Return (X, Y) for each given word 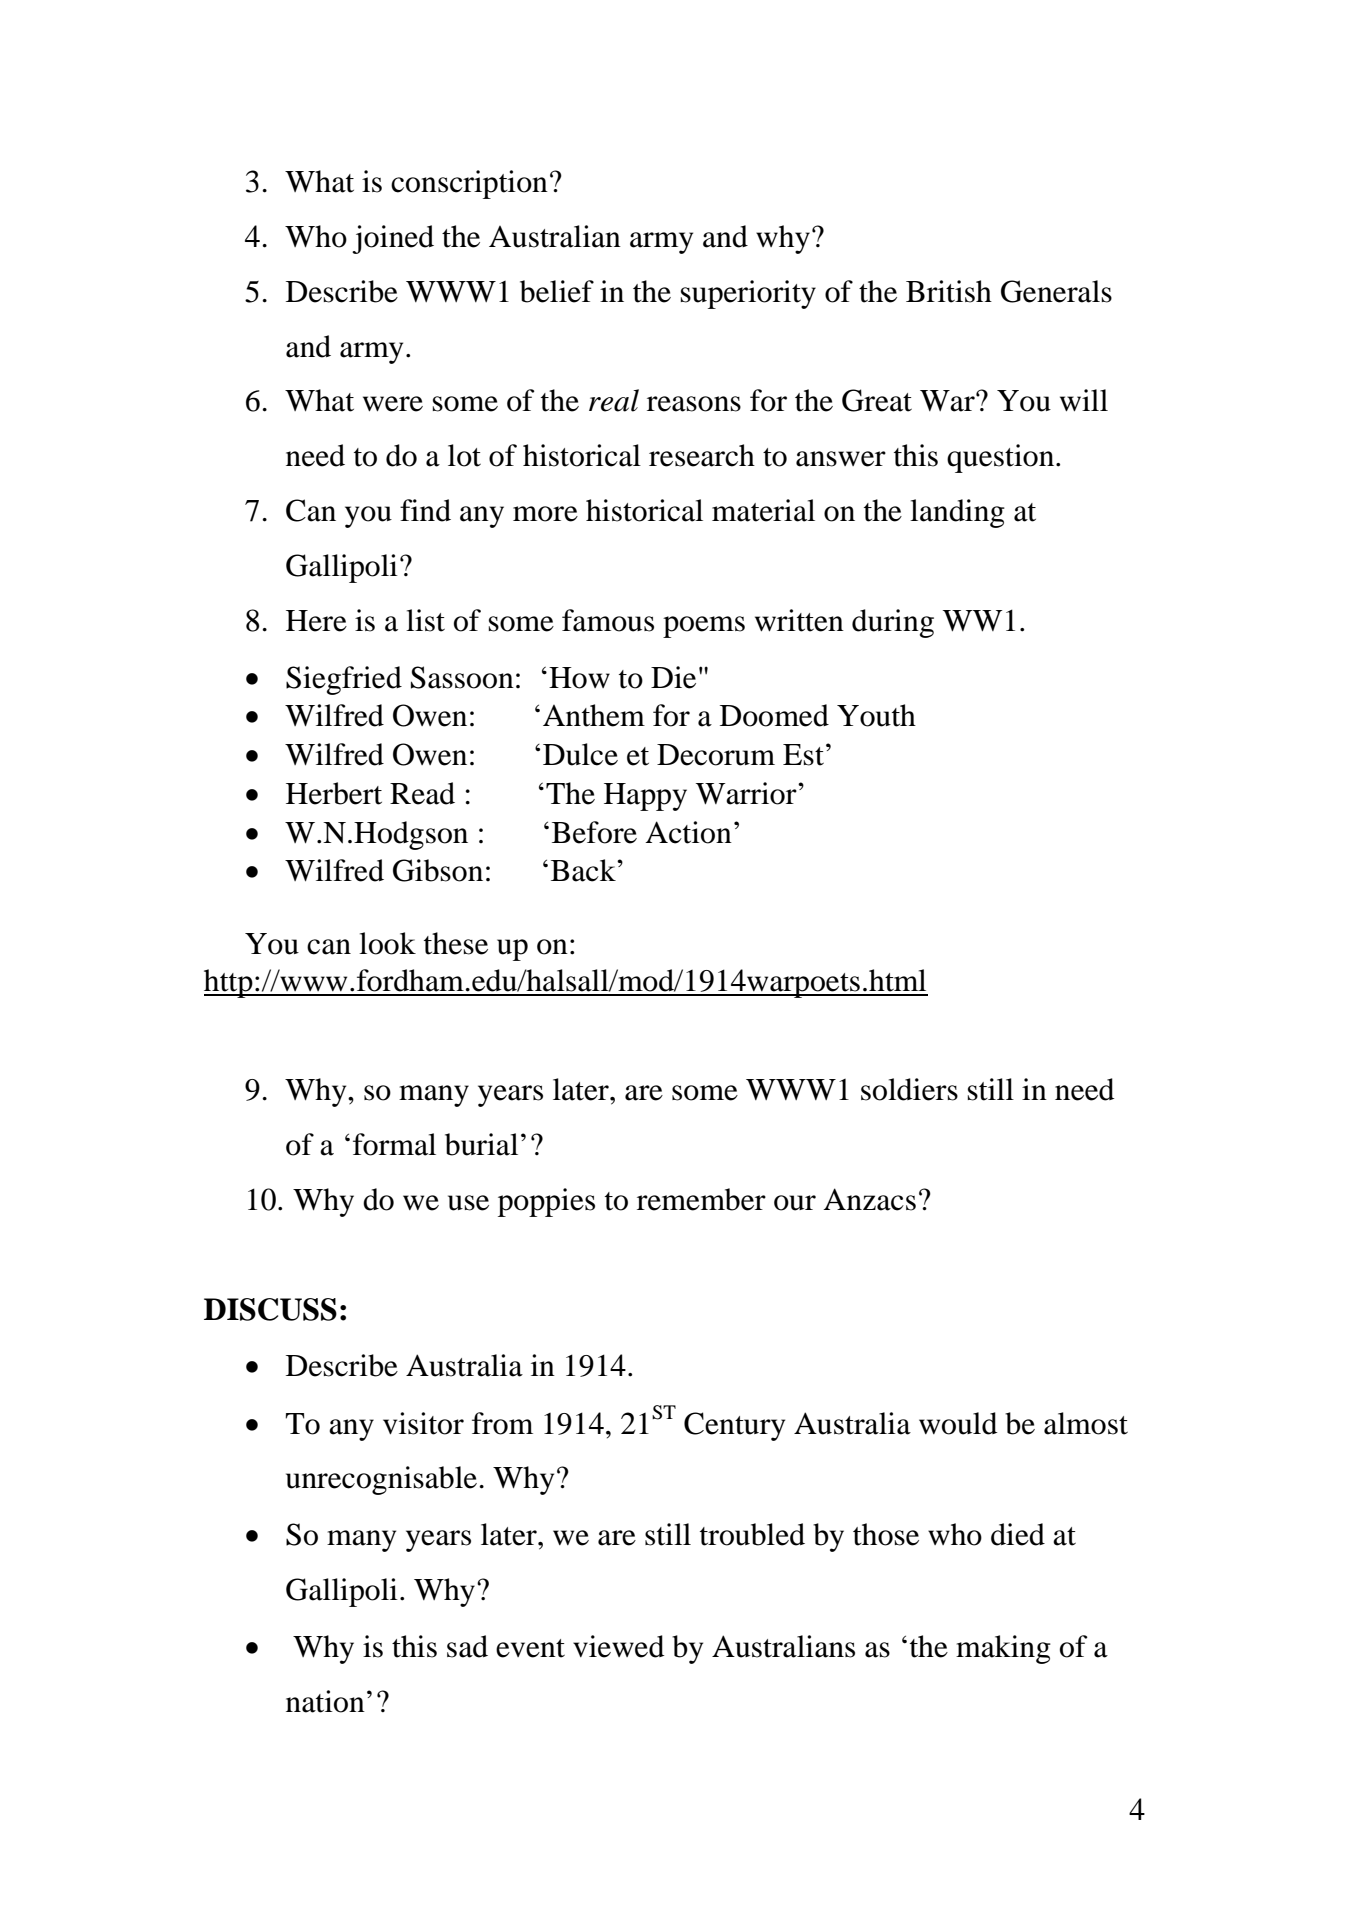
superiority (748, 294)
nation (325, 1701)
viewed (618, 1646)
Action (688, 832)
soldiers (909, 1089)
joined (393, 239)
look (387, 943)
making (1003, 1649)
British (949, 291)
